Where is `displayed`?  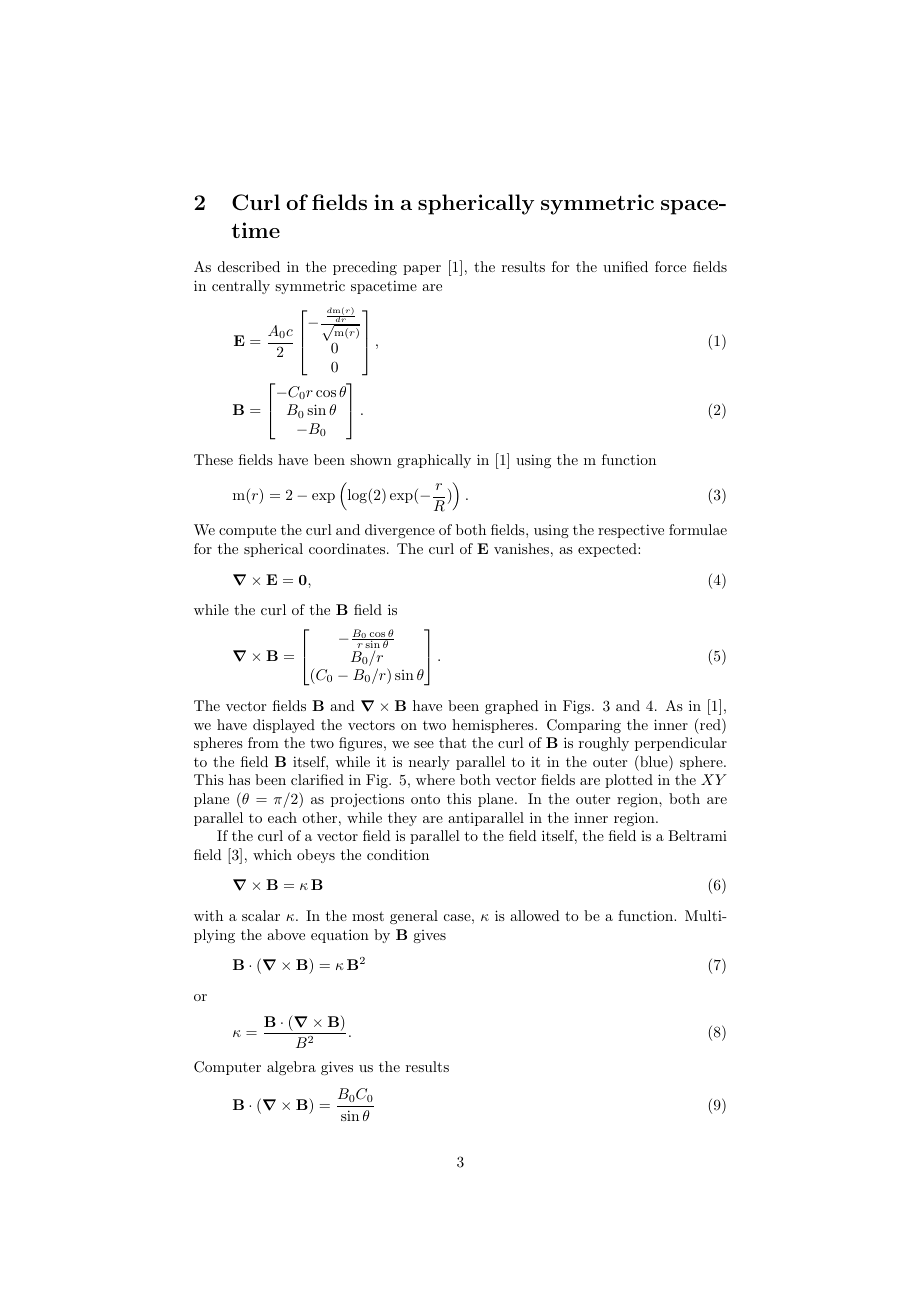 displayed is located at coordinates (284, 726).
